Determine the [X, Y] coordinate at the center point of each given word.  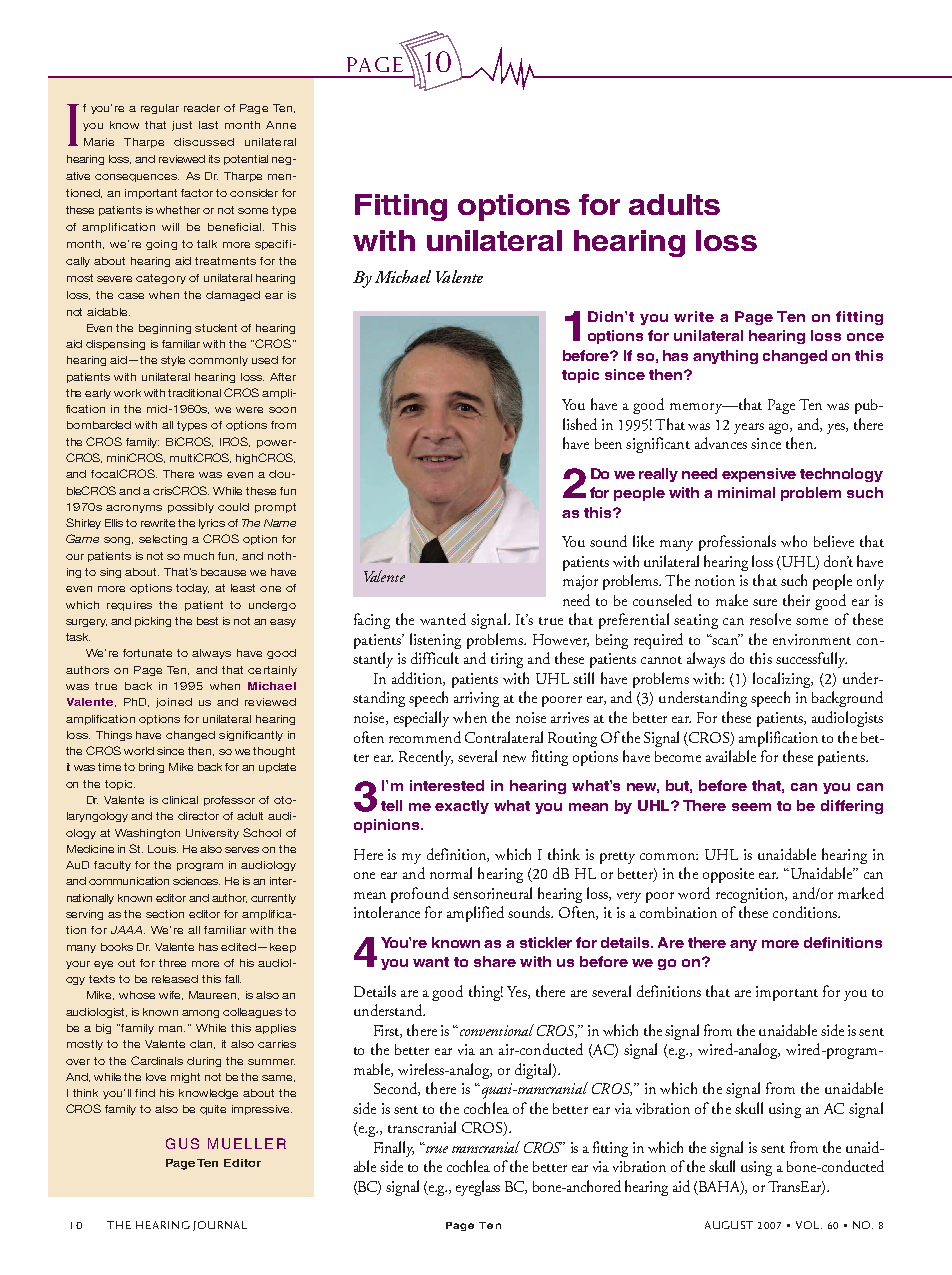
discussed [204, 142]
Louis [163, 849]
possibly [191, 508]
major [580, 582]
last [208, 125]
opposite [728, 875]
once [865, 337]
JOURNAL [220, 1226]
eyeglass [478, 1188]
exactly [462, 807]
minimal [746, 492]
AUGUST [729, 1225]
